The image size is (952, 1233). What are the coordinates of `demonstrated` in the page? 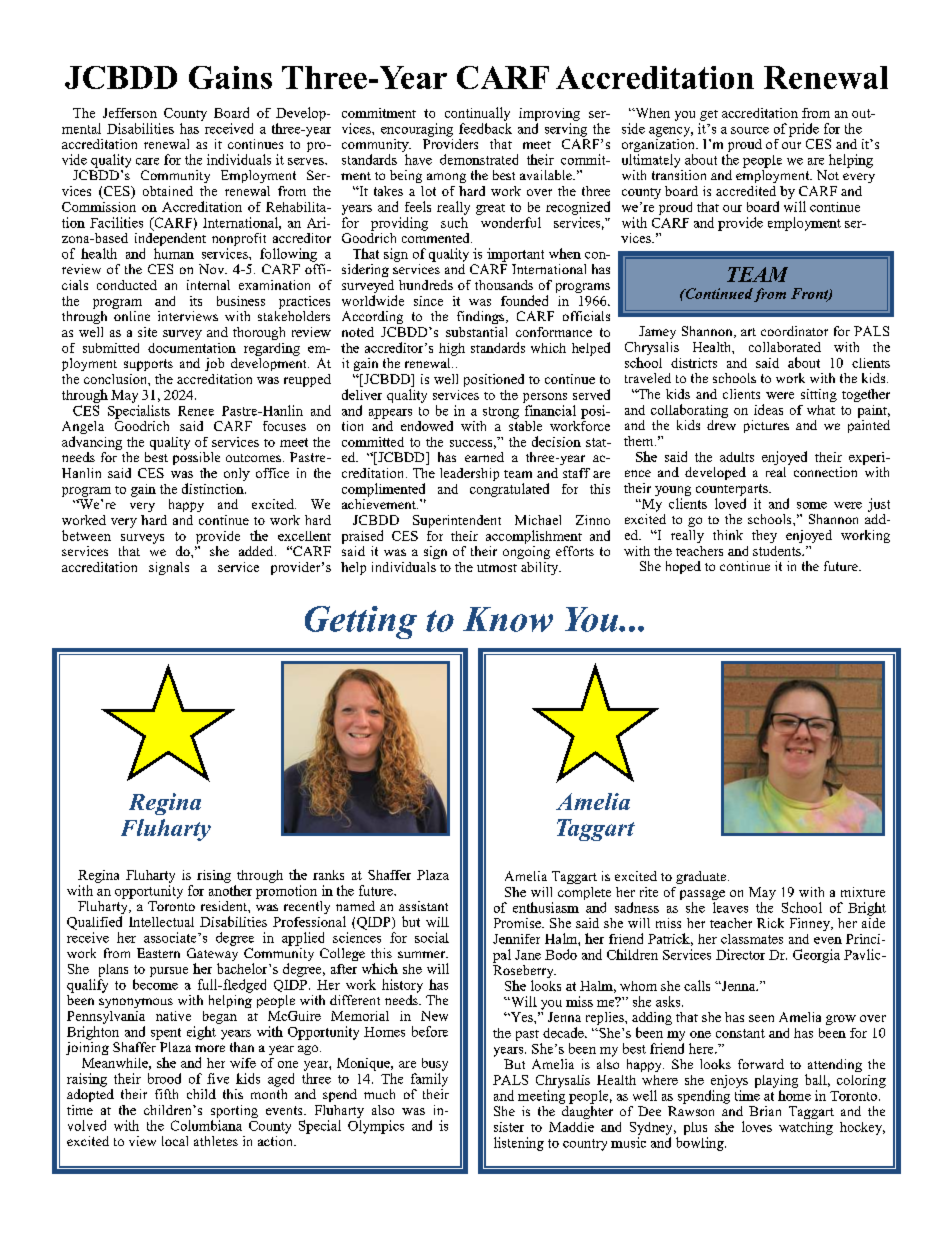 It's located at (479, 159).
